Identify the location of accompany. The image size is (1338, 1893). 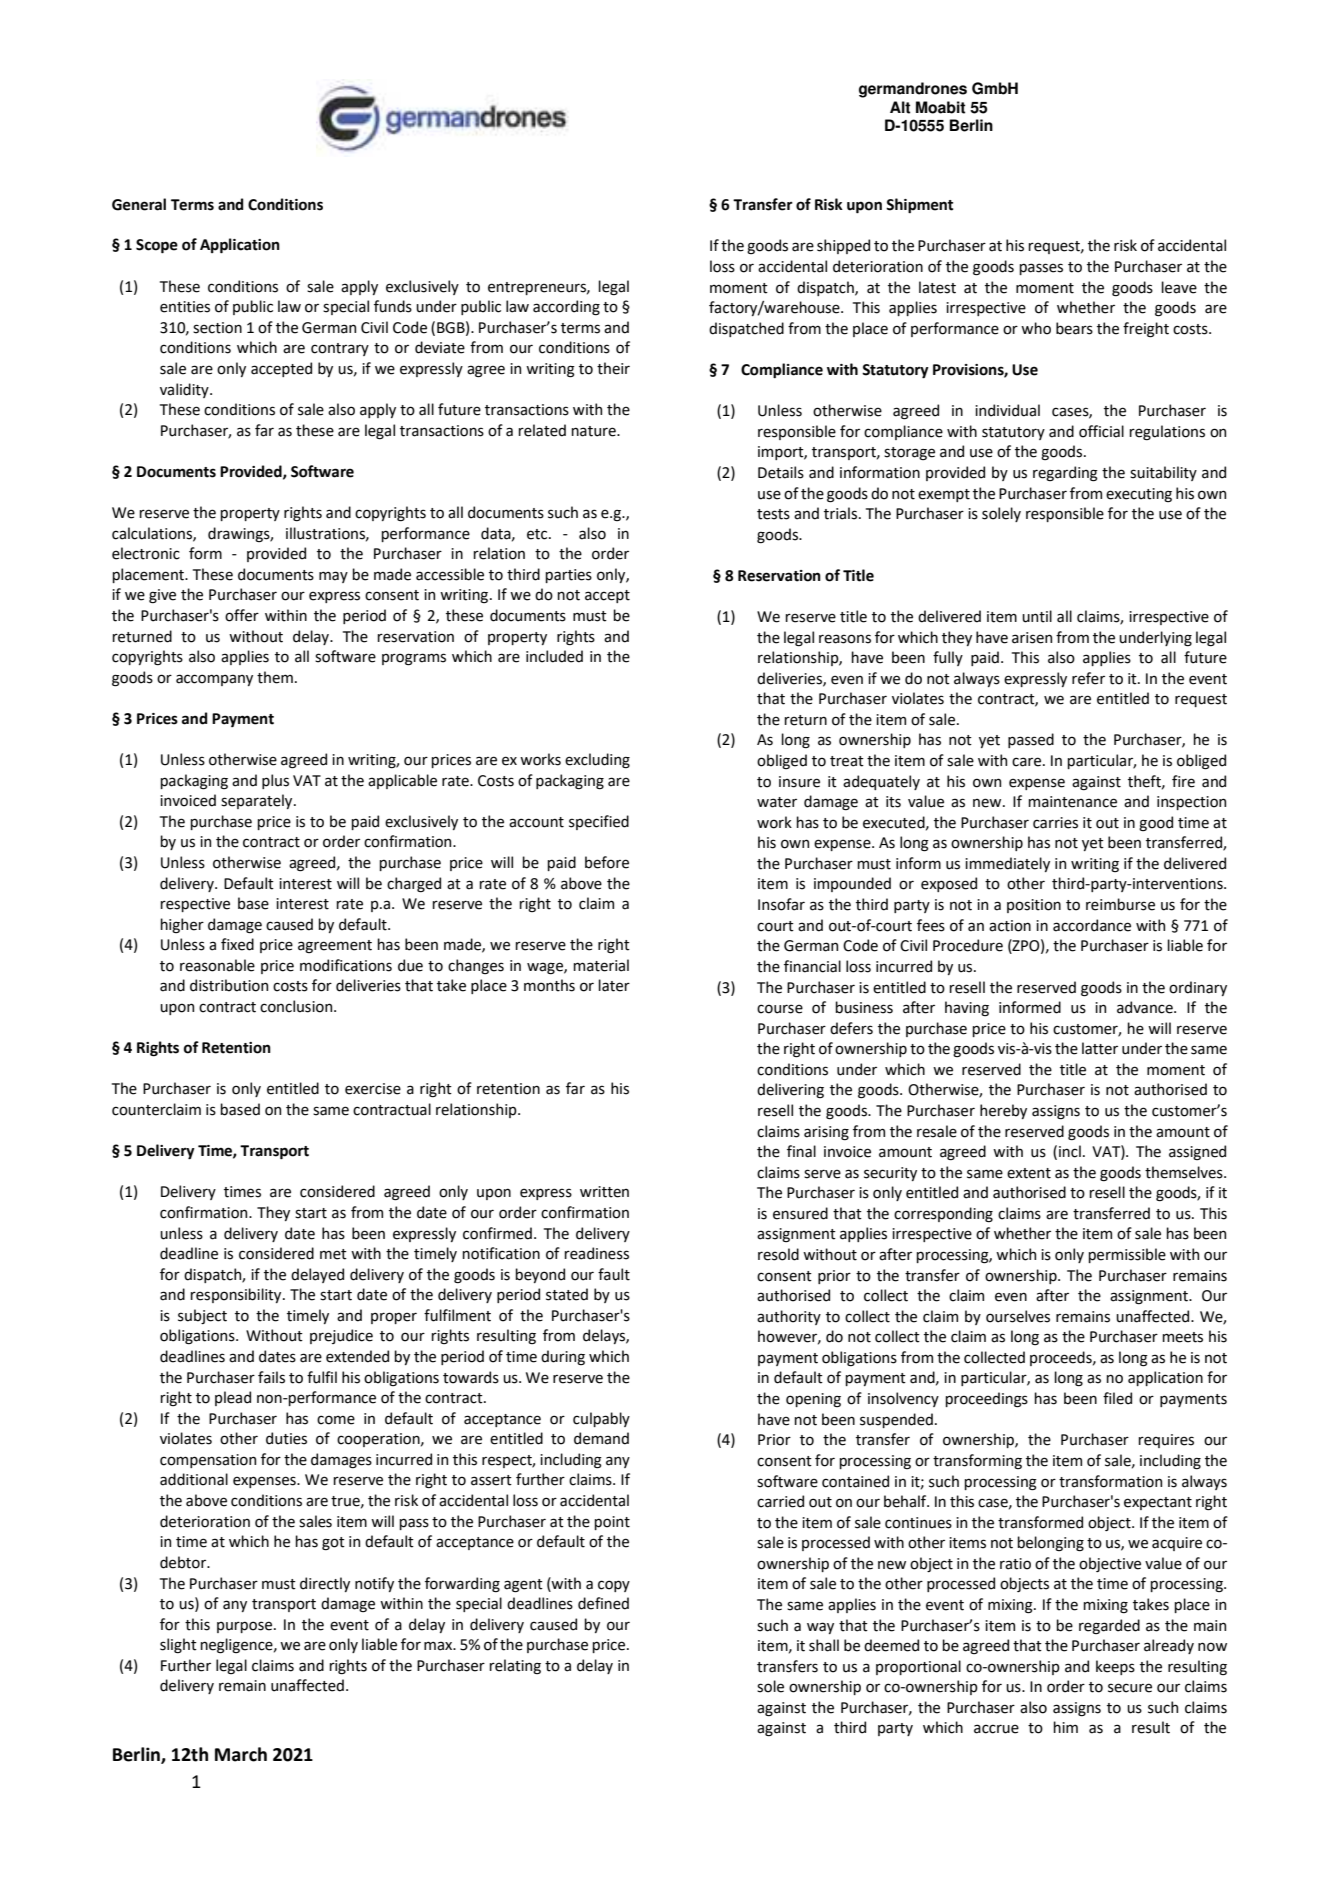
(214, 680).
